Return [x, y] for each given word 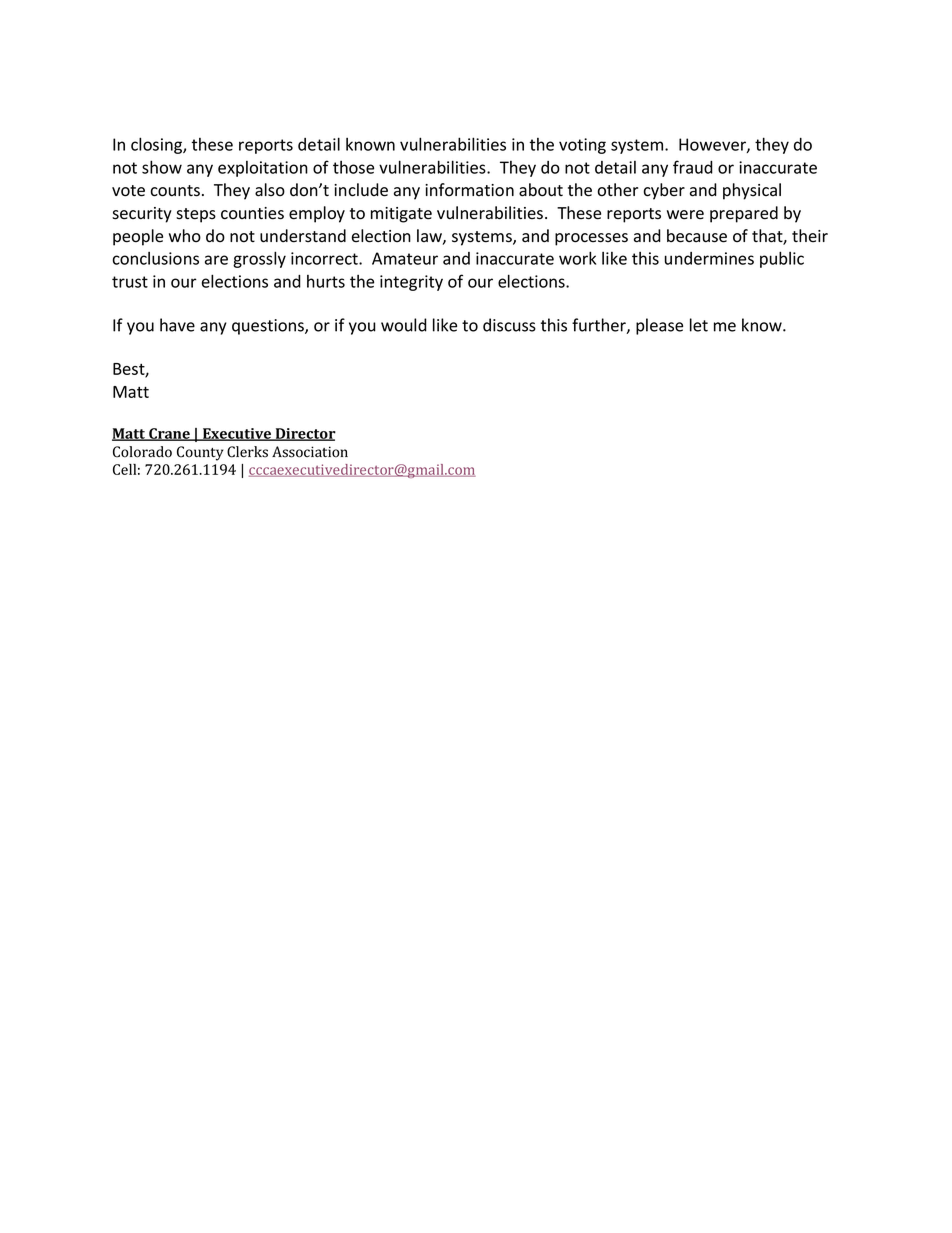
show [162, 167]
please [659, 326]
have [177, 325]
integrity [411, 283]
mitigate [401, 215]
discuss [509, 325]
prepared [744, 214]
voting [582, 146]
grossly [259, 259]
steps [196, 215]
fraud [693, 167]
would [404, 325]
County [200, 453]
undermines [709, 258]
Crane [169, 434]
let [699, 325]
